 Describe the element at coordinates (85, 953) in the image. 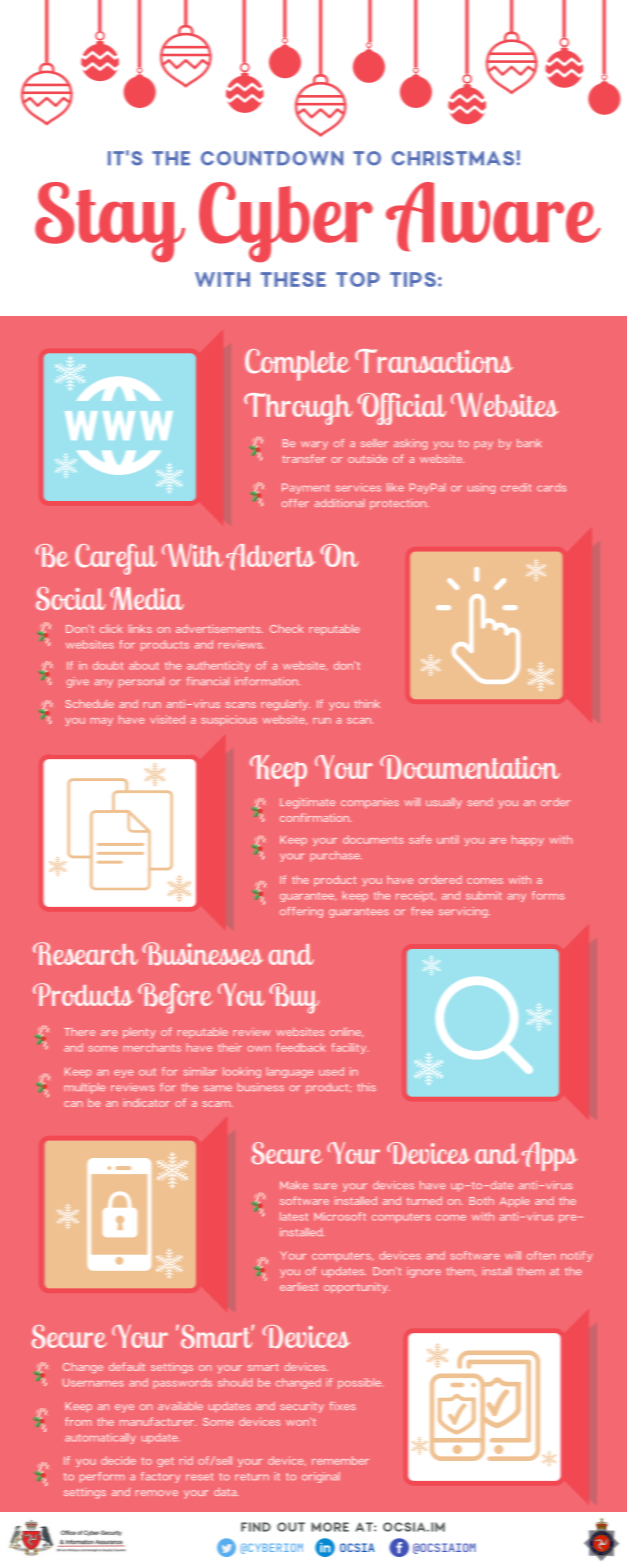

I see `Research` at that location.
